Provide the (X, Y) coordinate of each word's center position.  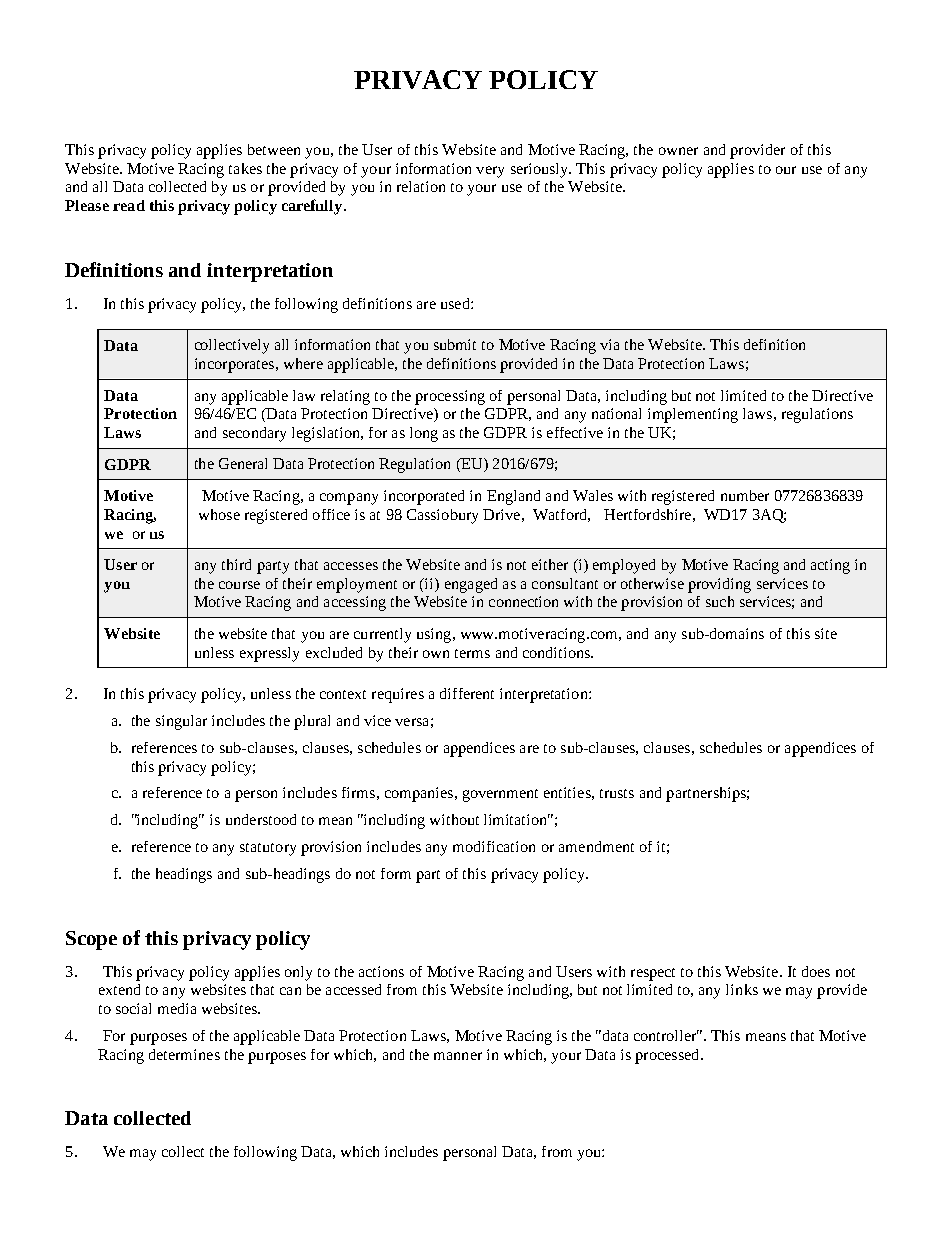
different (467, 693)
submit (455, 344)
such (720, 601)
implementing (693, 415)
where (303, 363)
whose (219, 514)
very (490, 172)
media (177, 1008)
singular (181, 722)
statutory (268, 849)
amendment (596, 846)
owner (678, 151)
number (745, 495)
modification (494, 846)
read (129, 205)
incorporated (424, 497)
